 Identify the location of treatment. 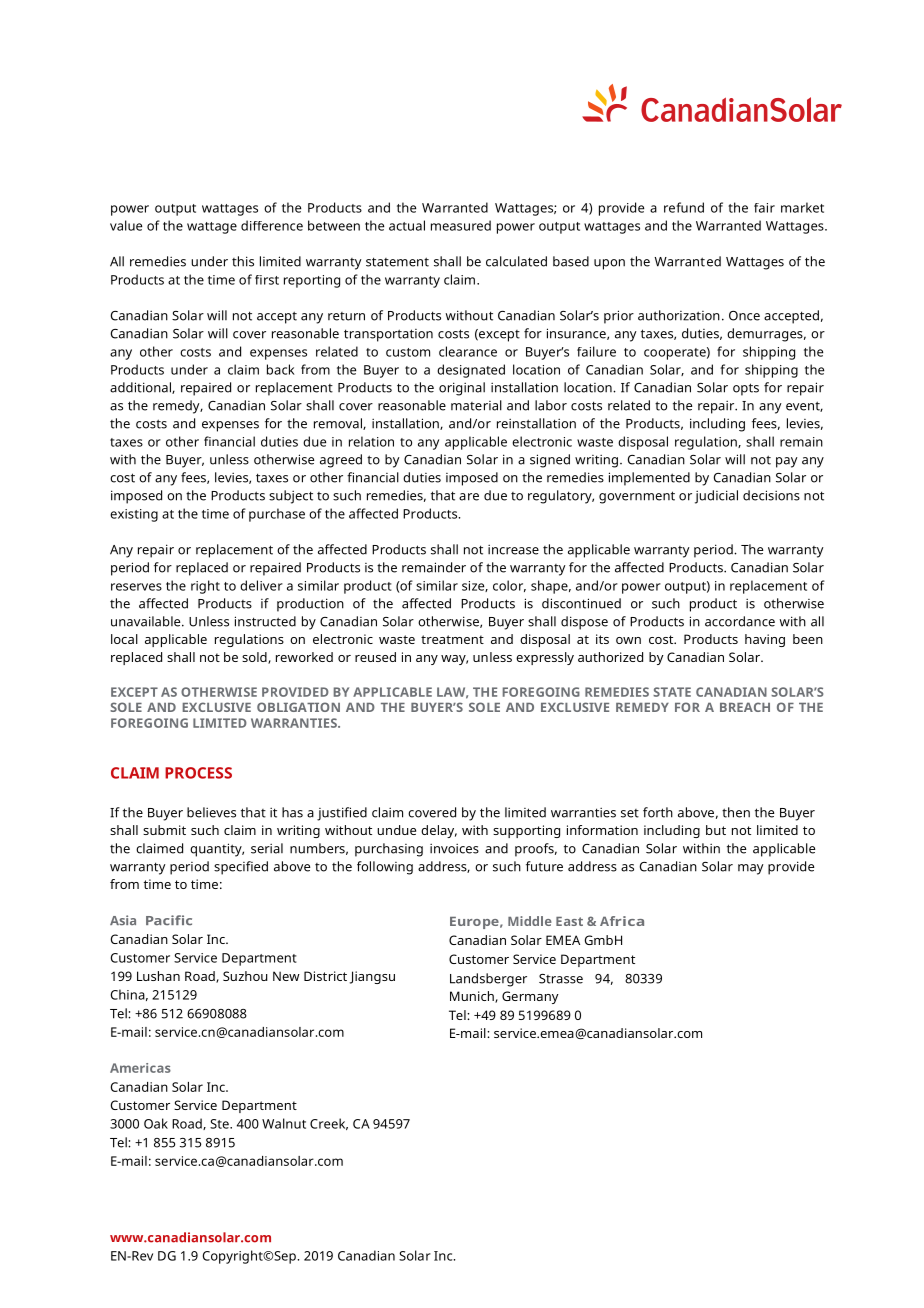
(452, 639).
